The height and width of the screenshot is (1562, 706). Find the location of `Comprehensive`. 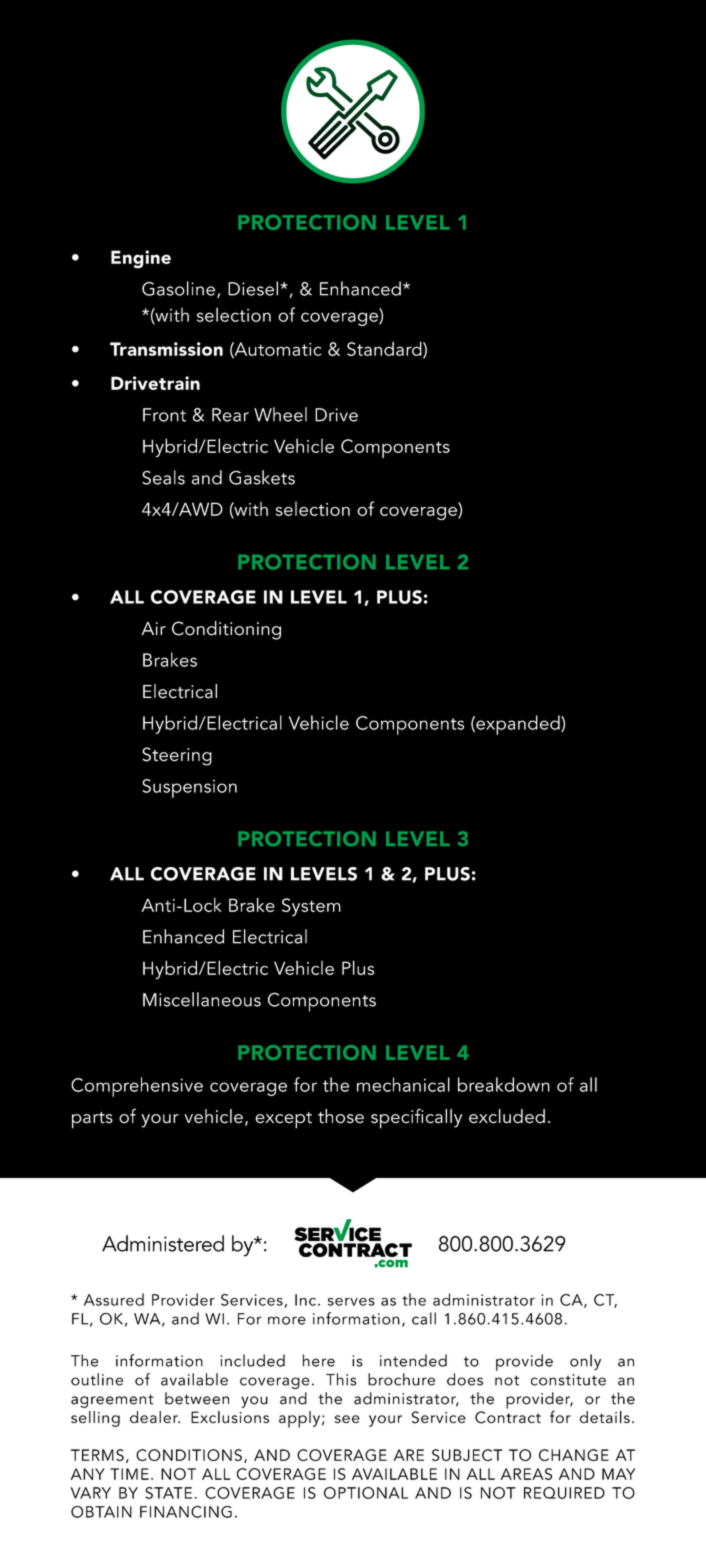

Comprehensive is located at coordinates (137, 1087).
